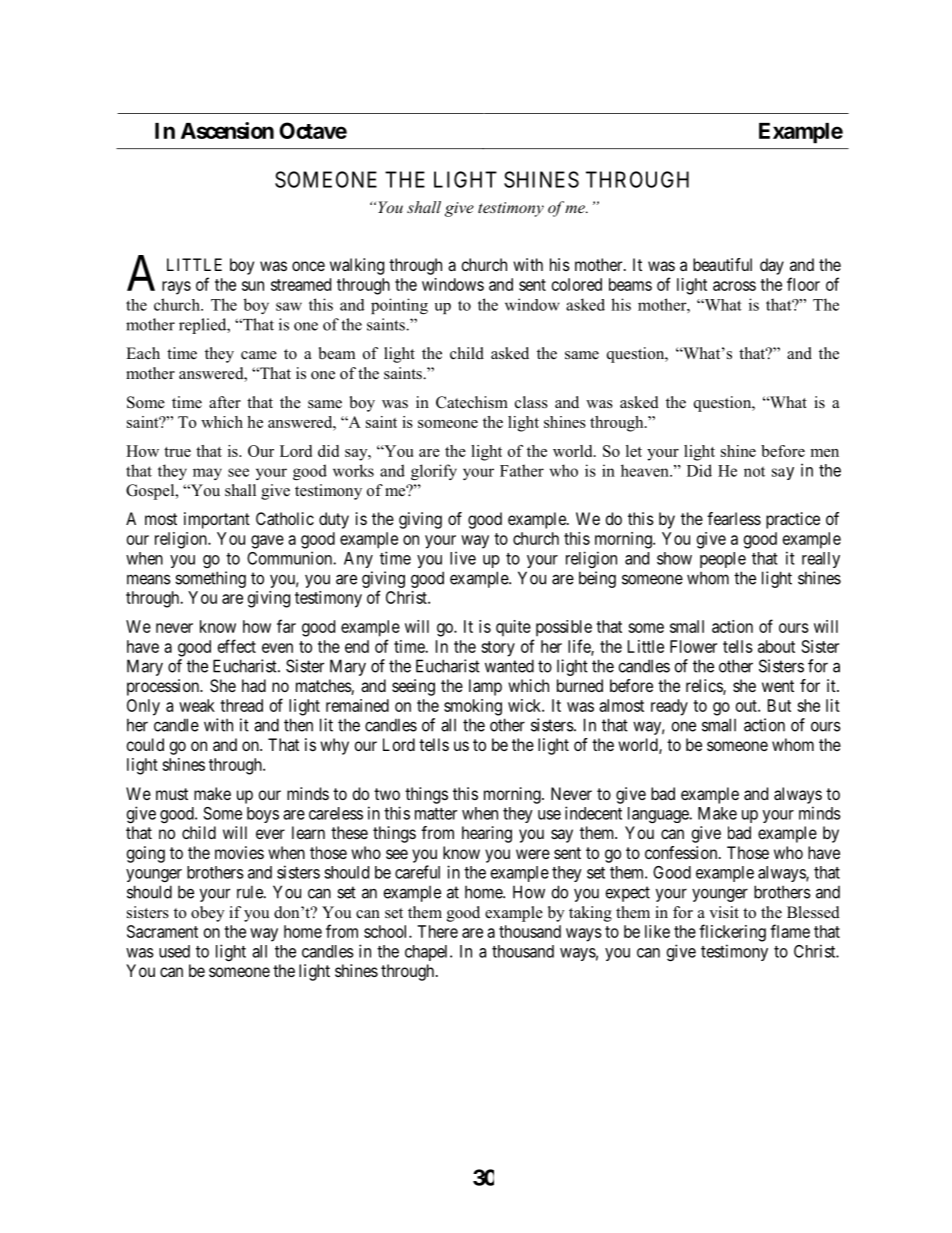 The image size is (952, 1233). I want to click on Ascension, so click(227, 130).
